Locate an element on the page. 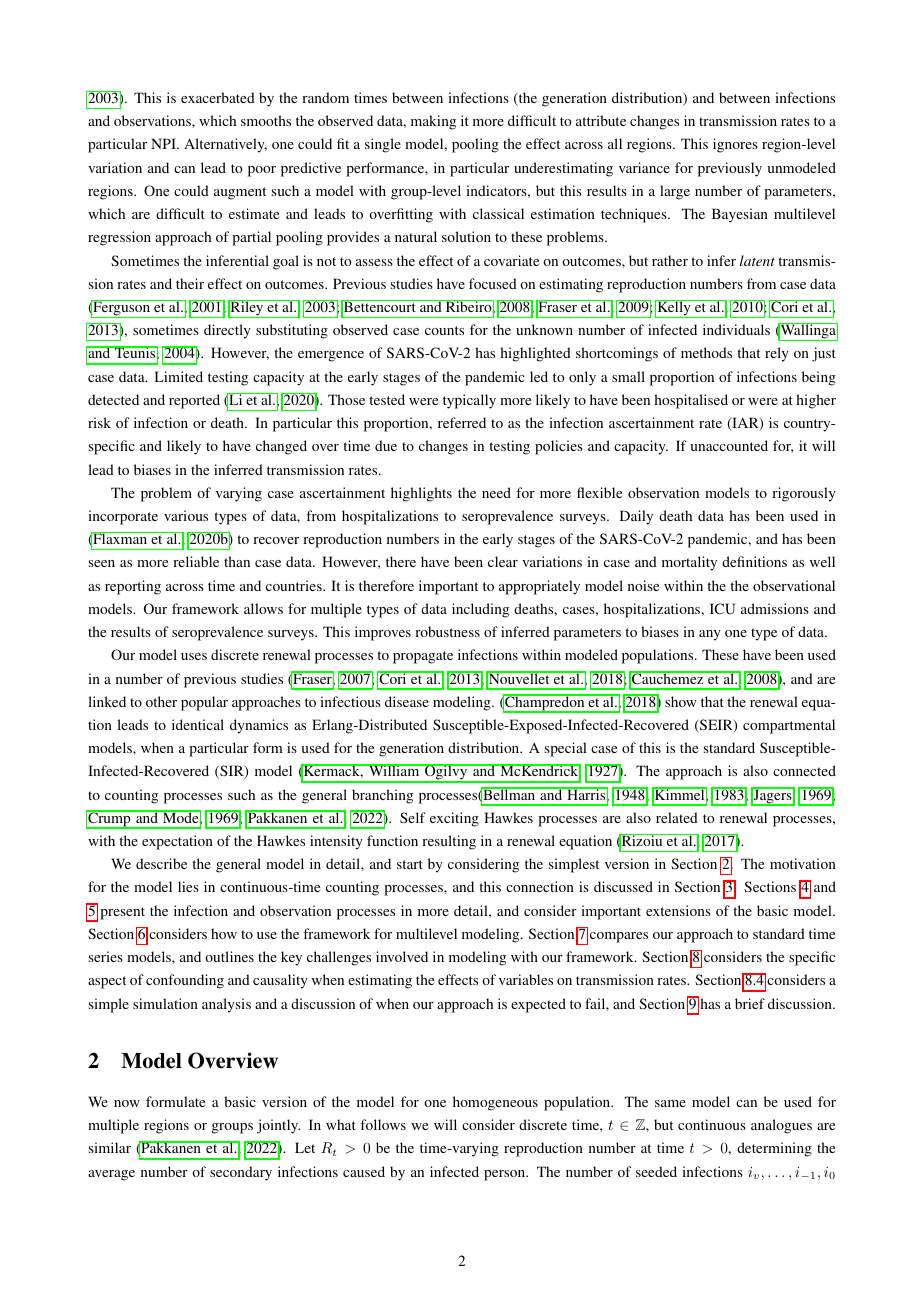  robustness is located at coordinates (447, 631).
